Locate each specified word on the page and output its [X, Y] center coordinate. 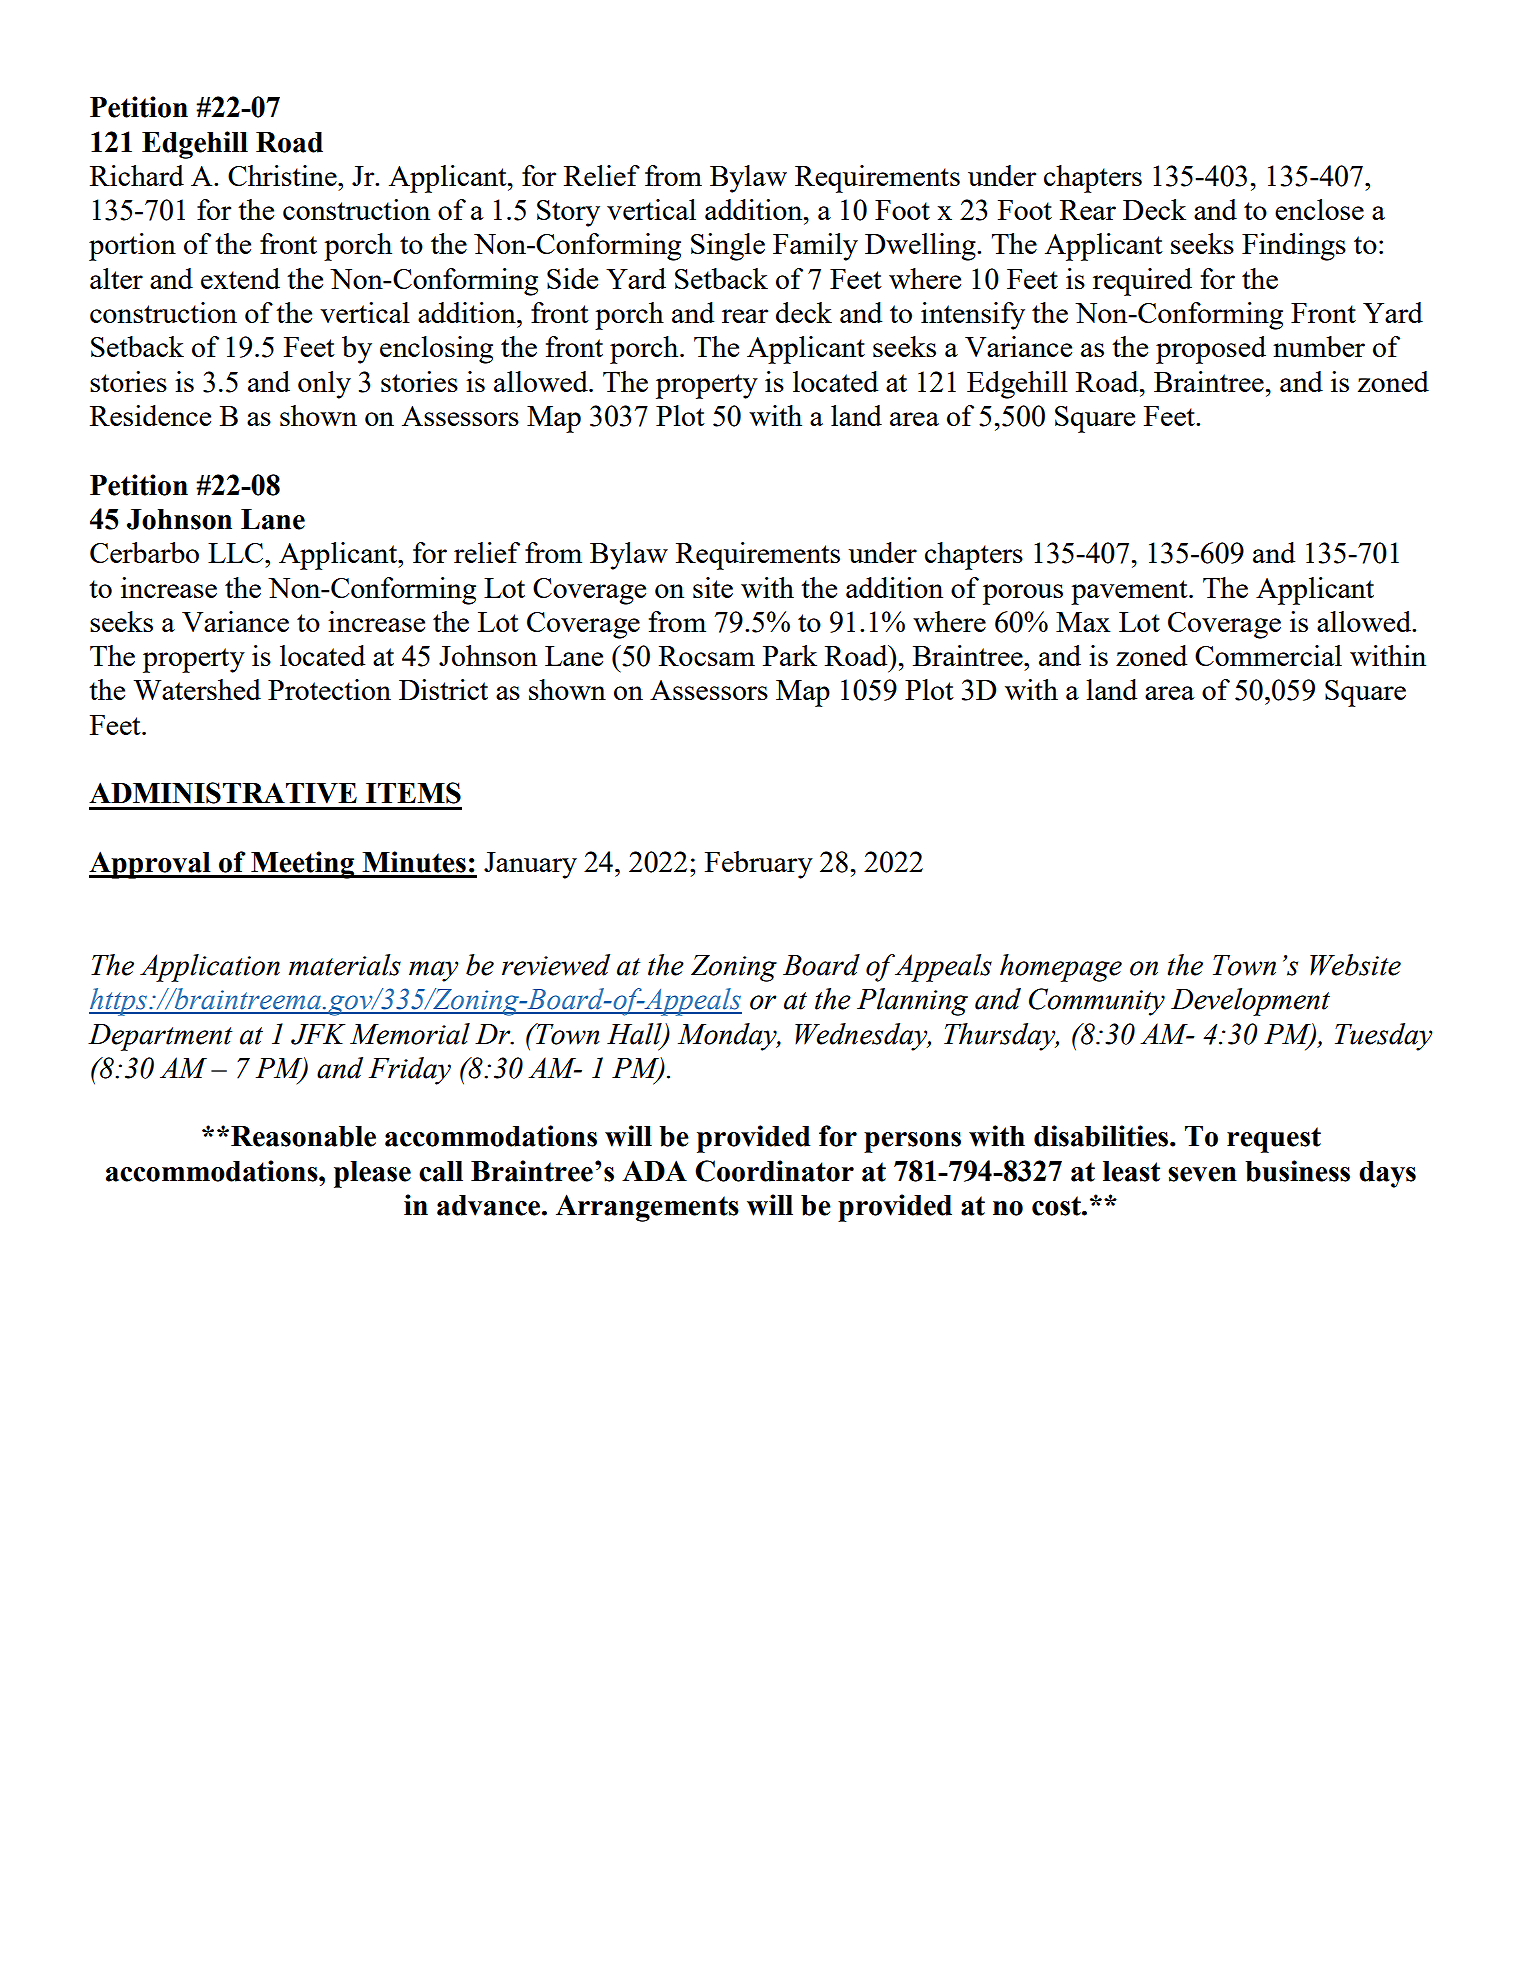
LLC [235, 553]
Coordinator [774, 1171]
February [759, 865]
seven [1202, 1174]
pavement [1130, 592]
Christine [283, 175]
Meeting [303, 865]
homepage [1061, 968]
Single [728, 247]
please [372, 1174]
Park [790, 655]
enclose [1319, 209]
